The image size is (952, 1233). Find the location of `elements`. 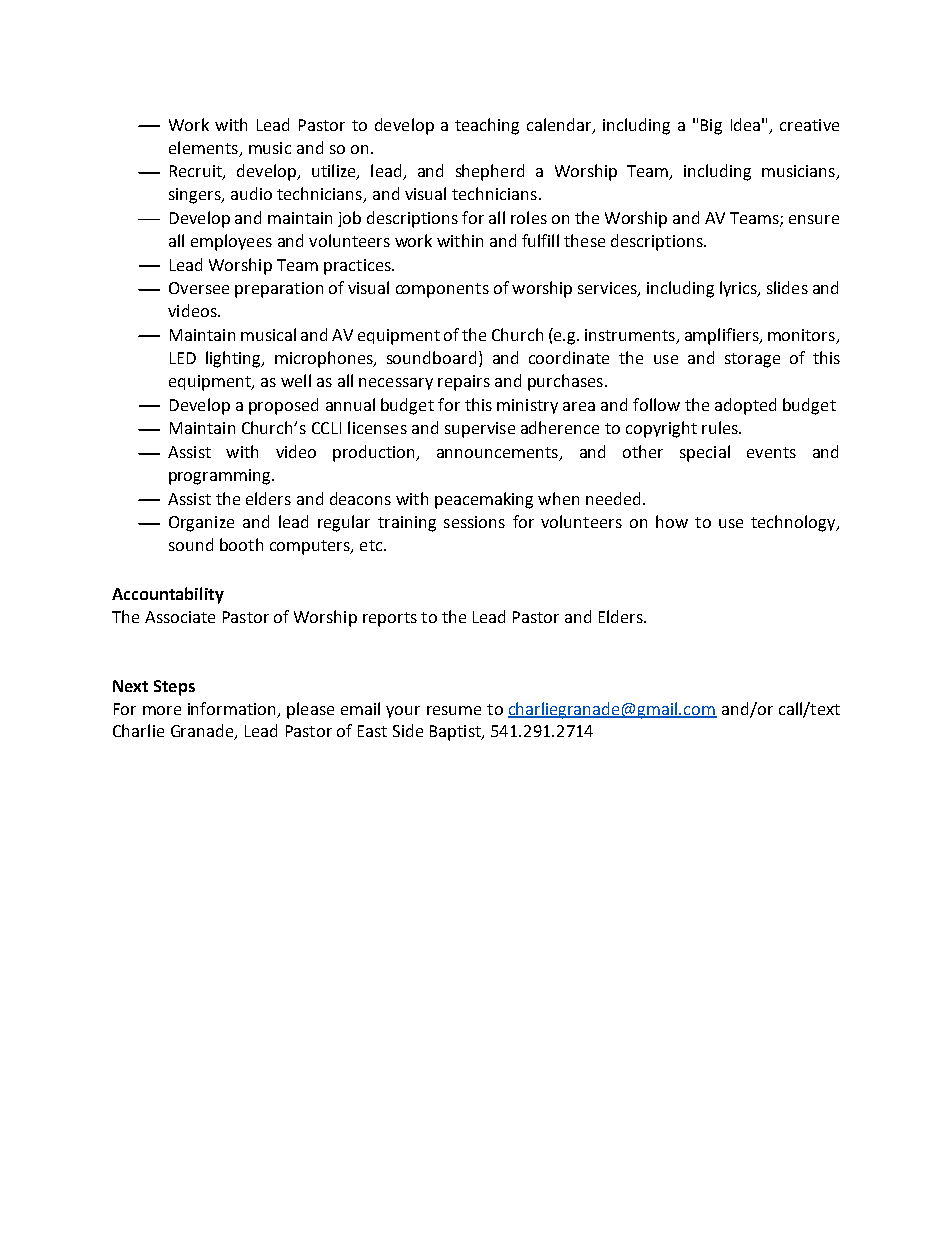

elements is located at coordinates (203, 147).
